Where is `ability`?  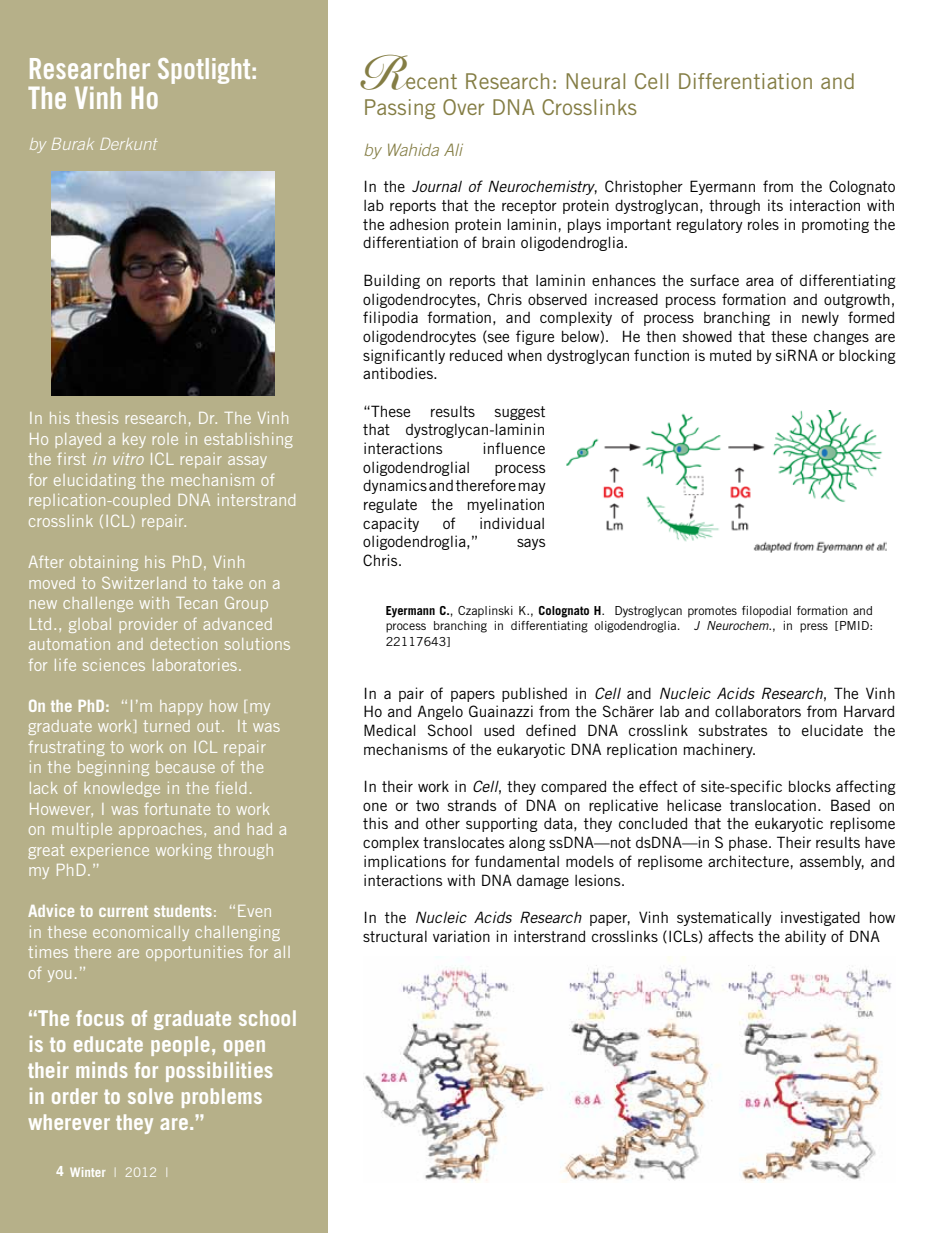 ability is located at coordinates (805, 937).
